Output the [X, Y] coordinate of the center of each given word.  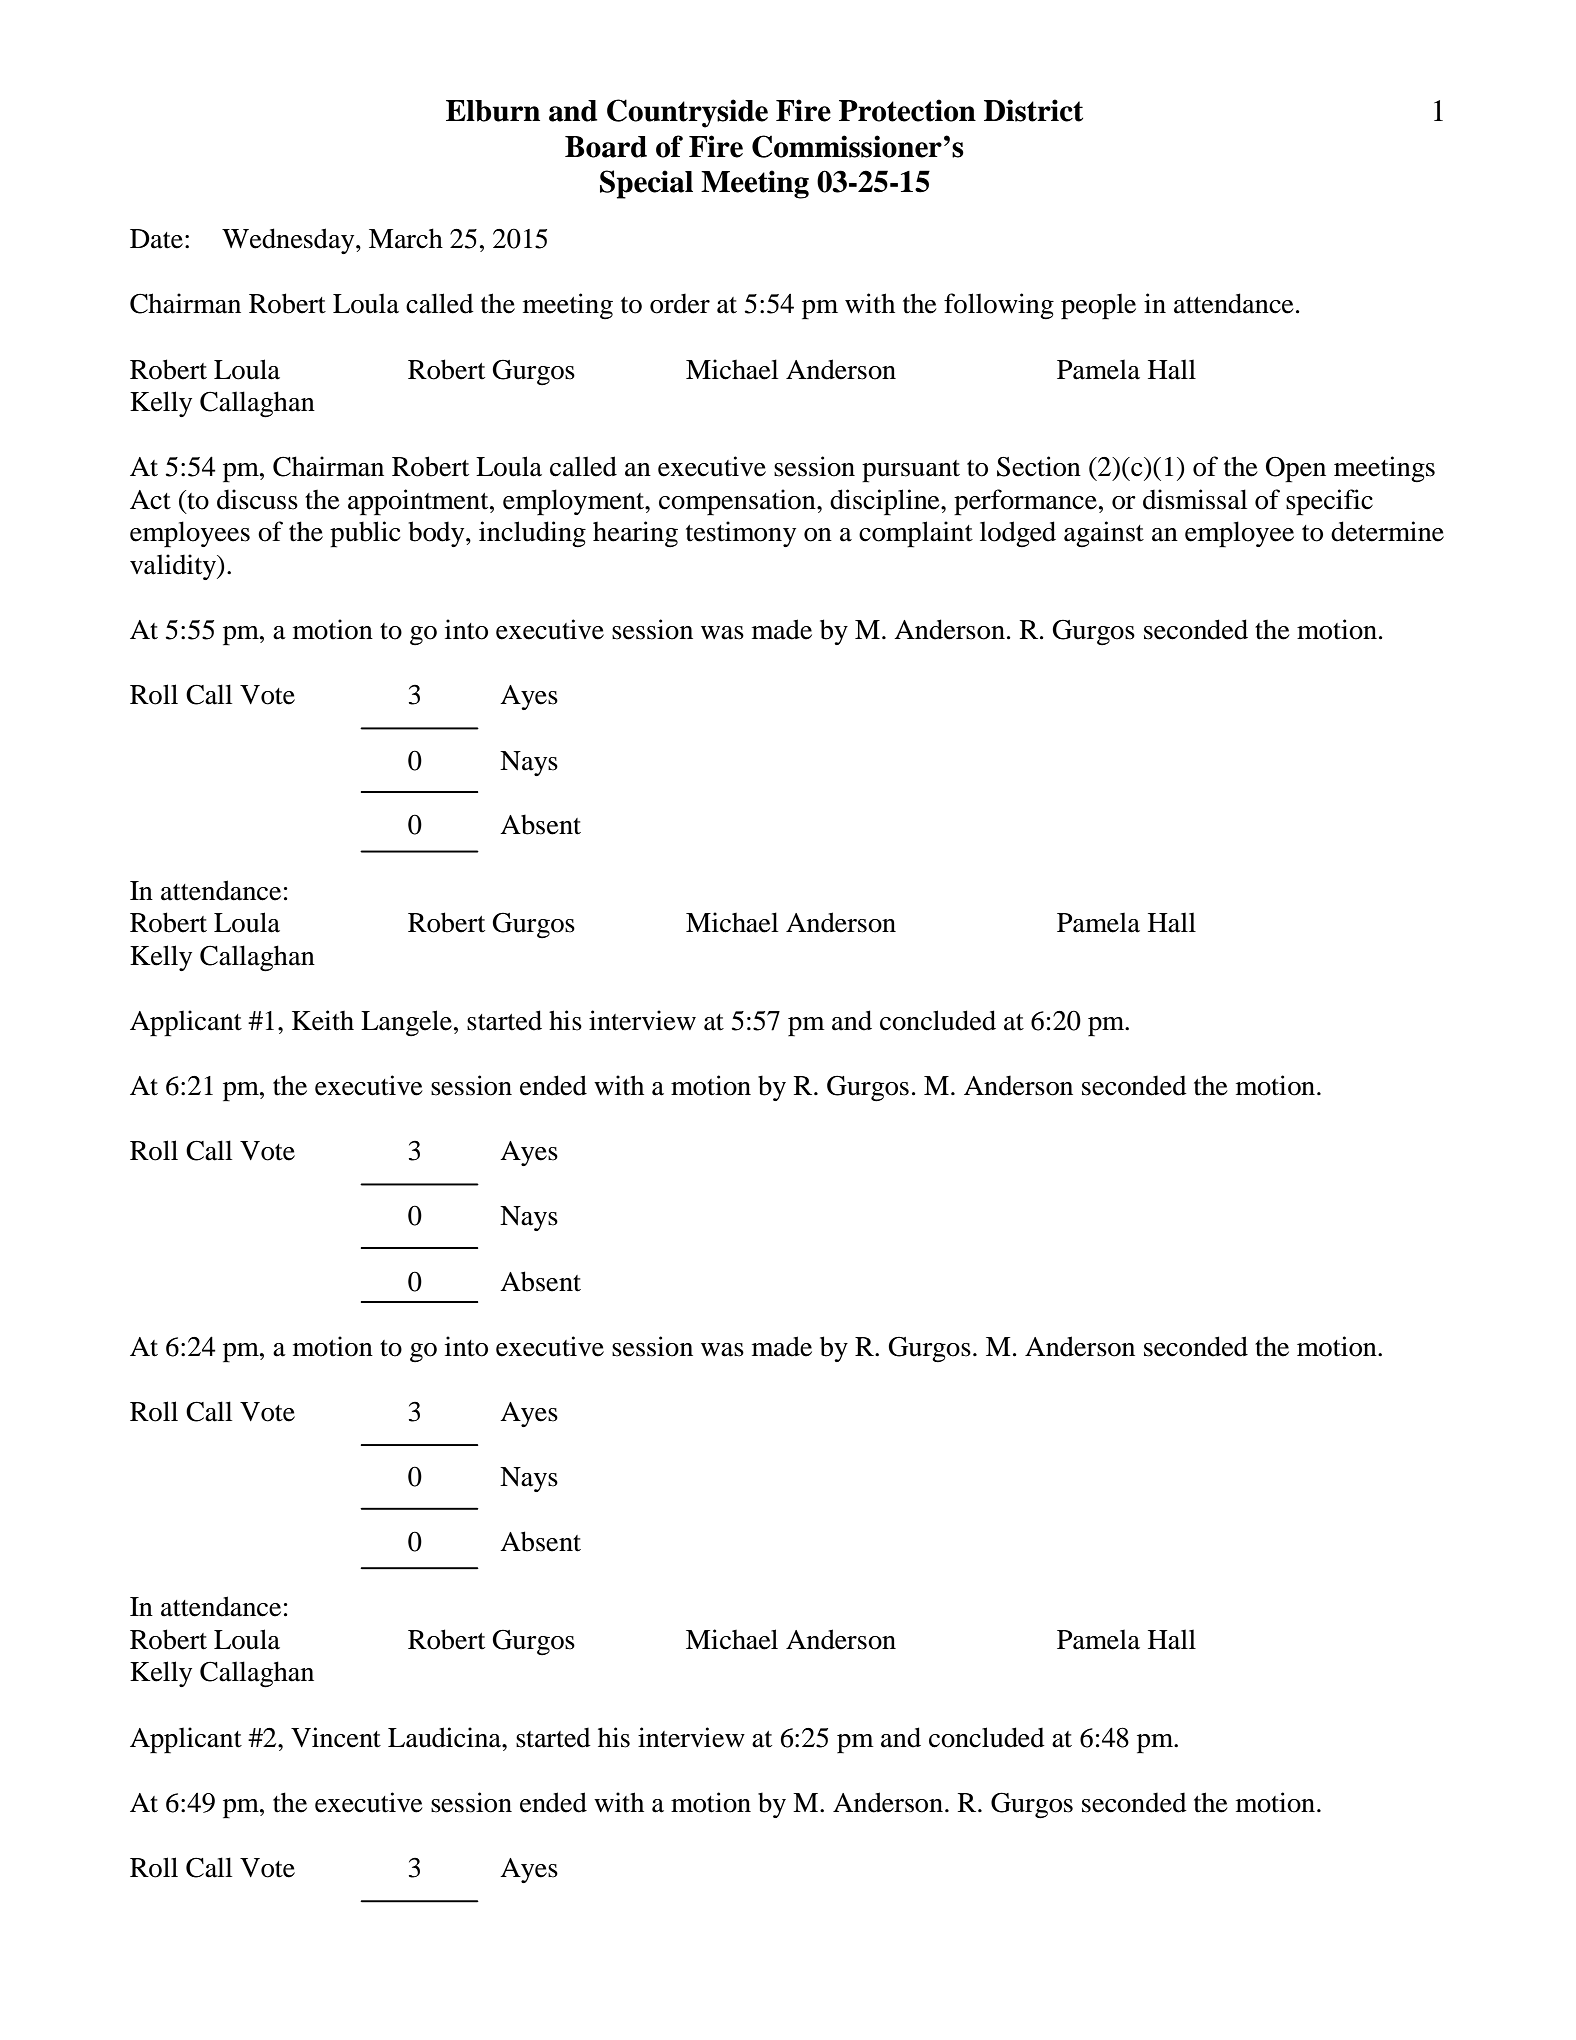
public [365, 534]
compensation [738, 502]
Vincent [336, 1737]
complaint [916, 534]
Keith [323, 1020]
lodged [1018, 534]
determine [1387, 531]
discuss [257, 499]
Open [1296, 469]
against [1104, 534]
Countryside [687, 113]
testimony [741, 534]
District [1033, 110]
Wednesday [289, 241]
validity [174, 567]
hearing [635, 534]
